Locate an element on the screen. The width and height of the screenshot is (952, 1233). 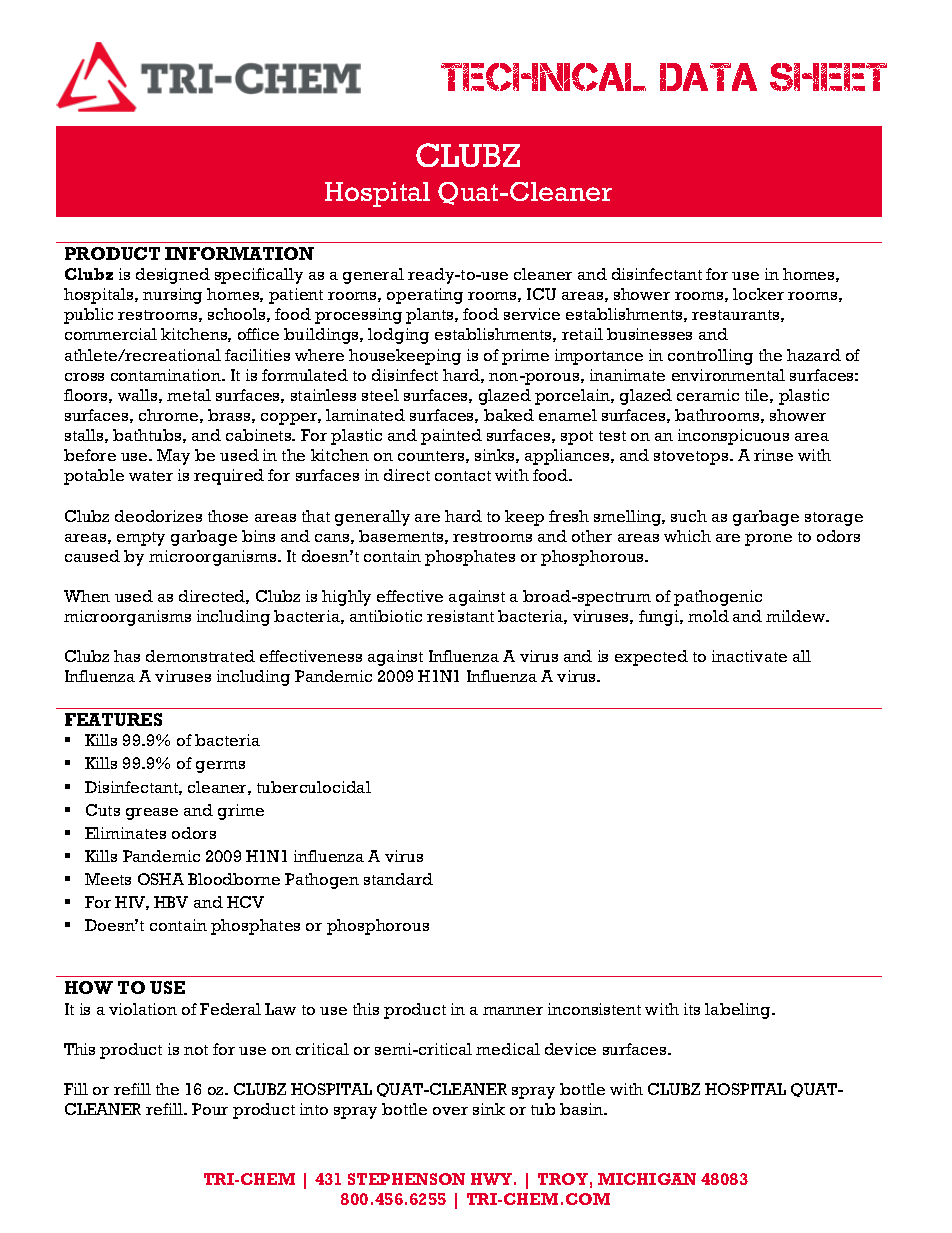
MICHIGAN is located at coordinates (647, 1179).
